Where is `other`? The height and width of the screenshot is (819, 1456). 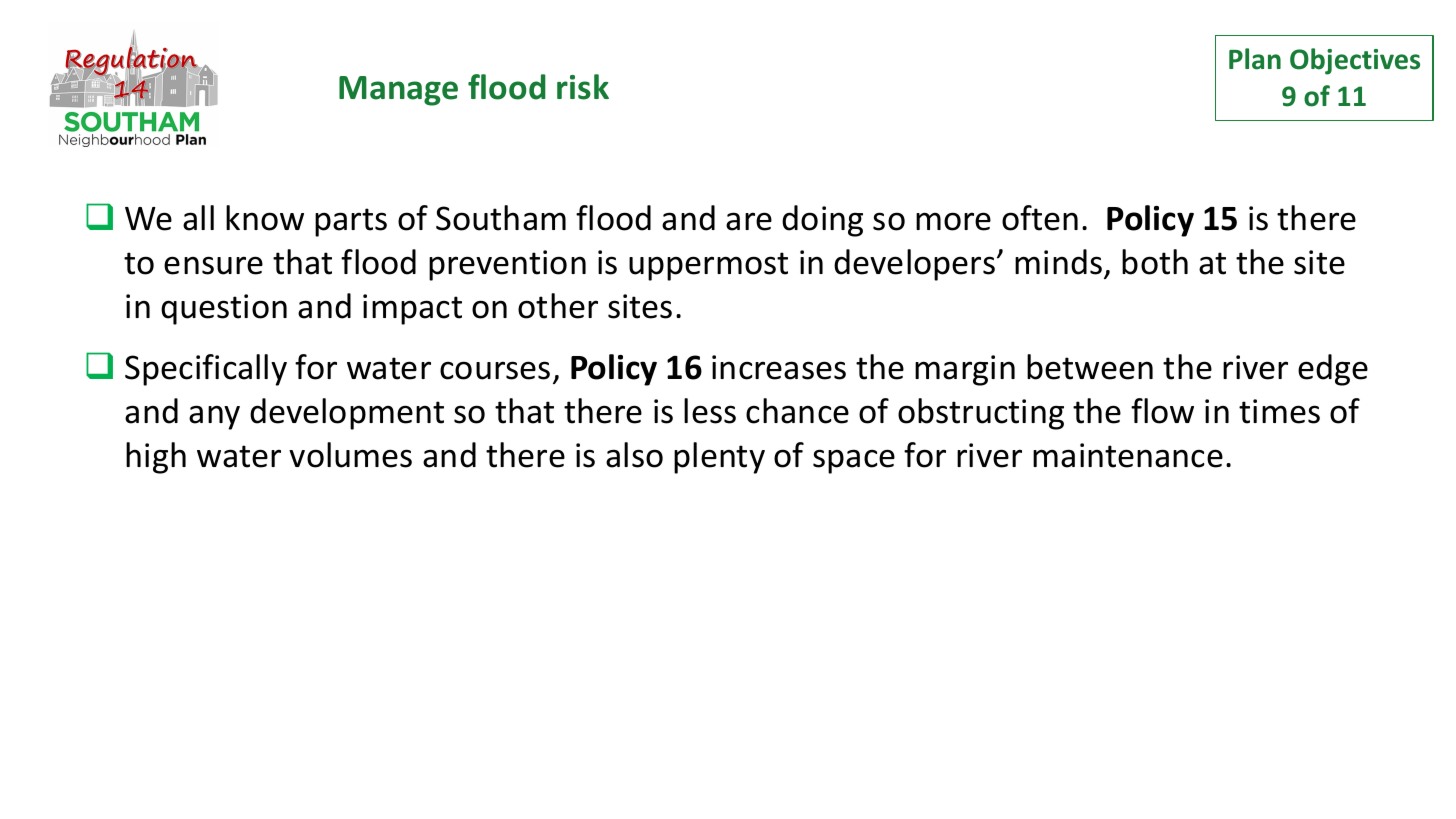 other is located at coordinates (558, 306).
